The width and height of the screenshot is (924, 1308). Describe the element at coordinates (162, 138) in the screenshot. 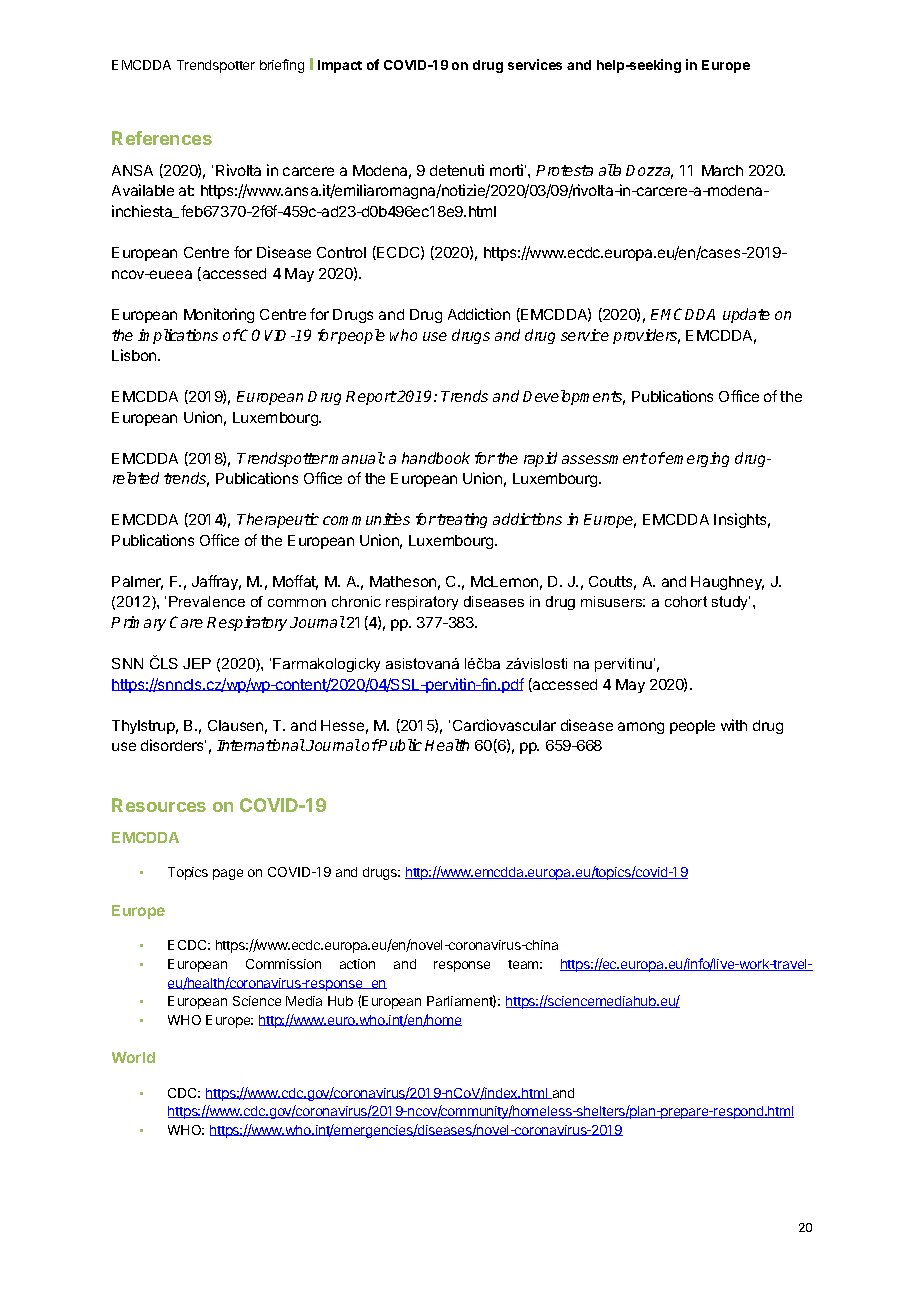

I see `References` at that location.
